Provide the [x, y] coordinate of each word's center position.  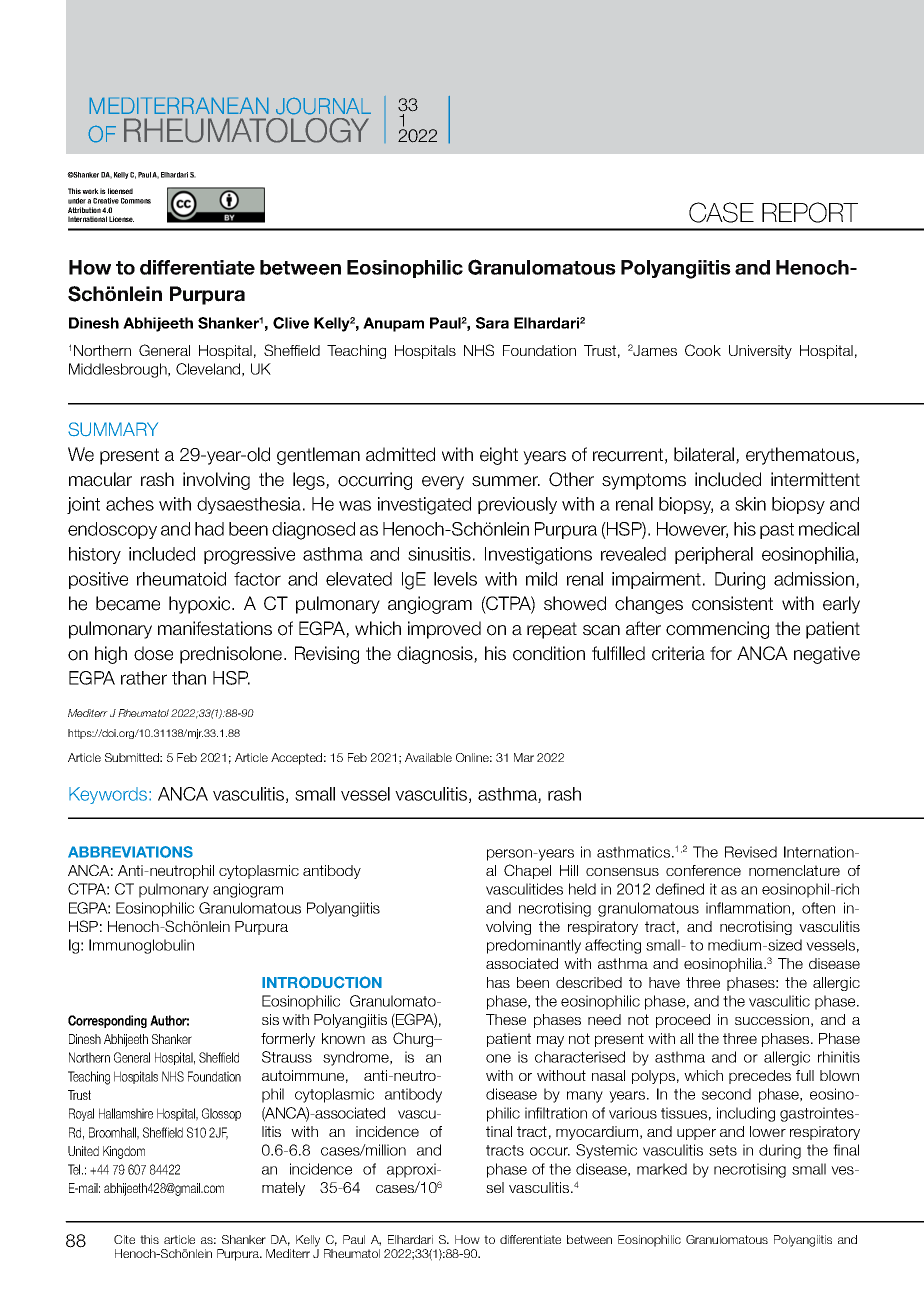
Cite [124, 1239]
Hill [569, 870]
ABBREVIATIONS [130, 852]
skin [750, 504]
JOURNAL [323, 106]
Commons [136, 201]
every [443, 483]
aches [130, 504]
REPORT [810, 212]
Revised [751, 852]
